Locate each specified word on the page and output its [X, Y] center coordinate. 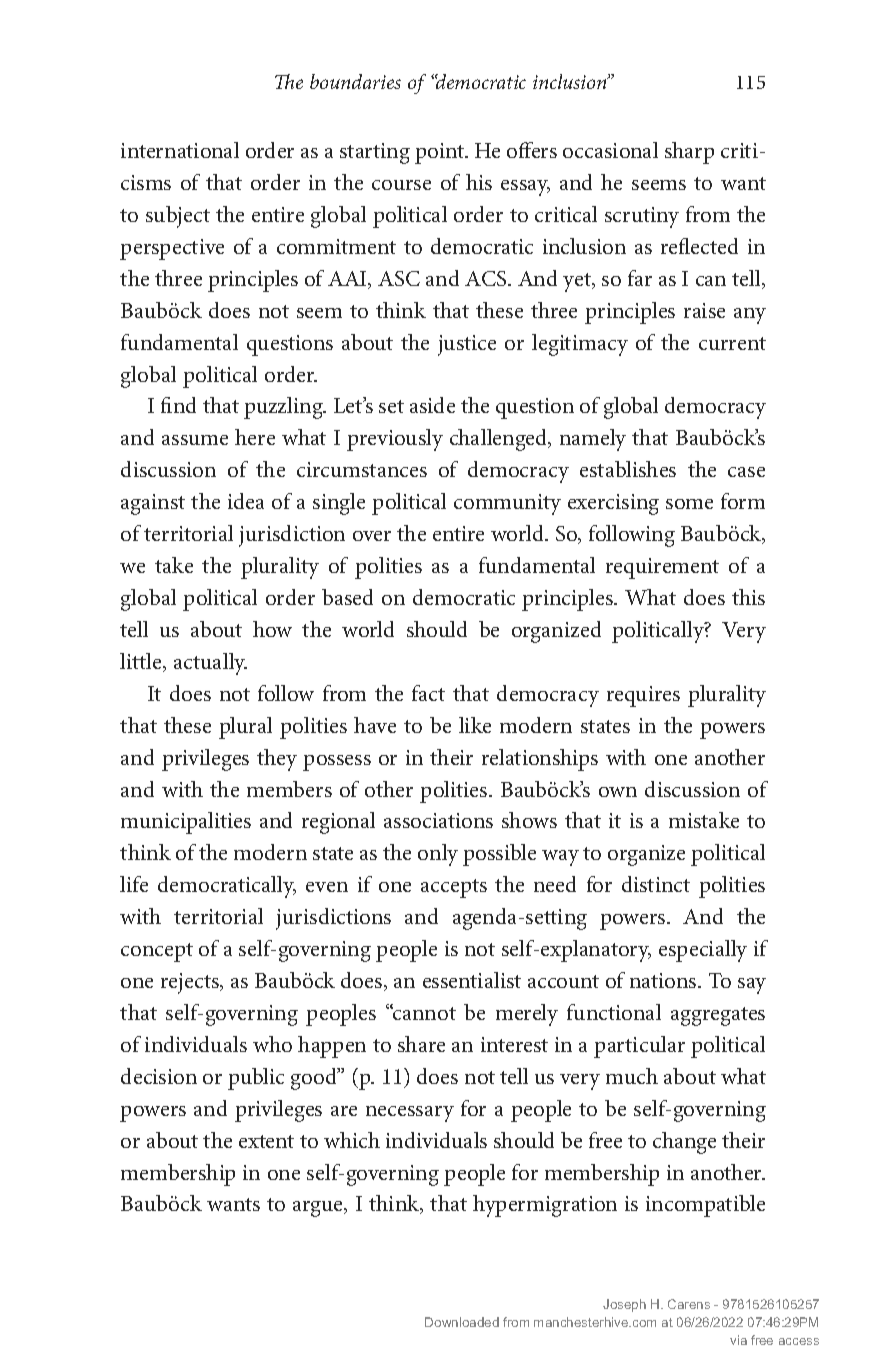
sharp [689, 153]
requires [643, 696]
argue [319, 1209]
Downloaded [462, 1322]
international [180, 150]
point [441, 153]
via [738, 1340]
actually [210, 664]
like [475, 725]
